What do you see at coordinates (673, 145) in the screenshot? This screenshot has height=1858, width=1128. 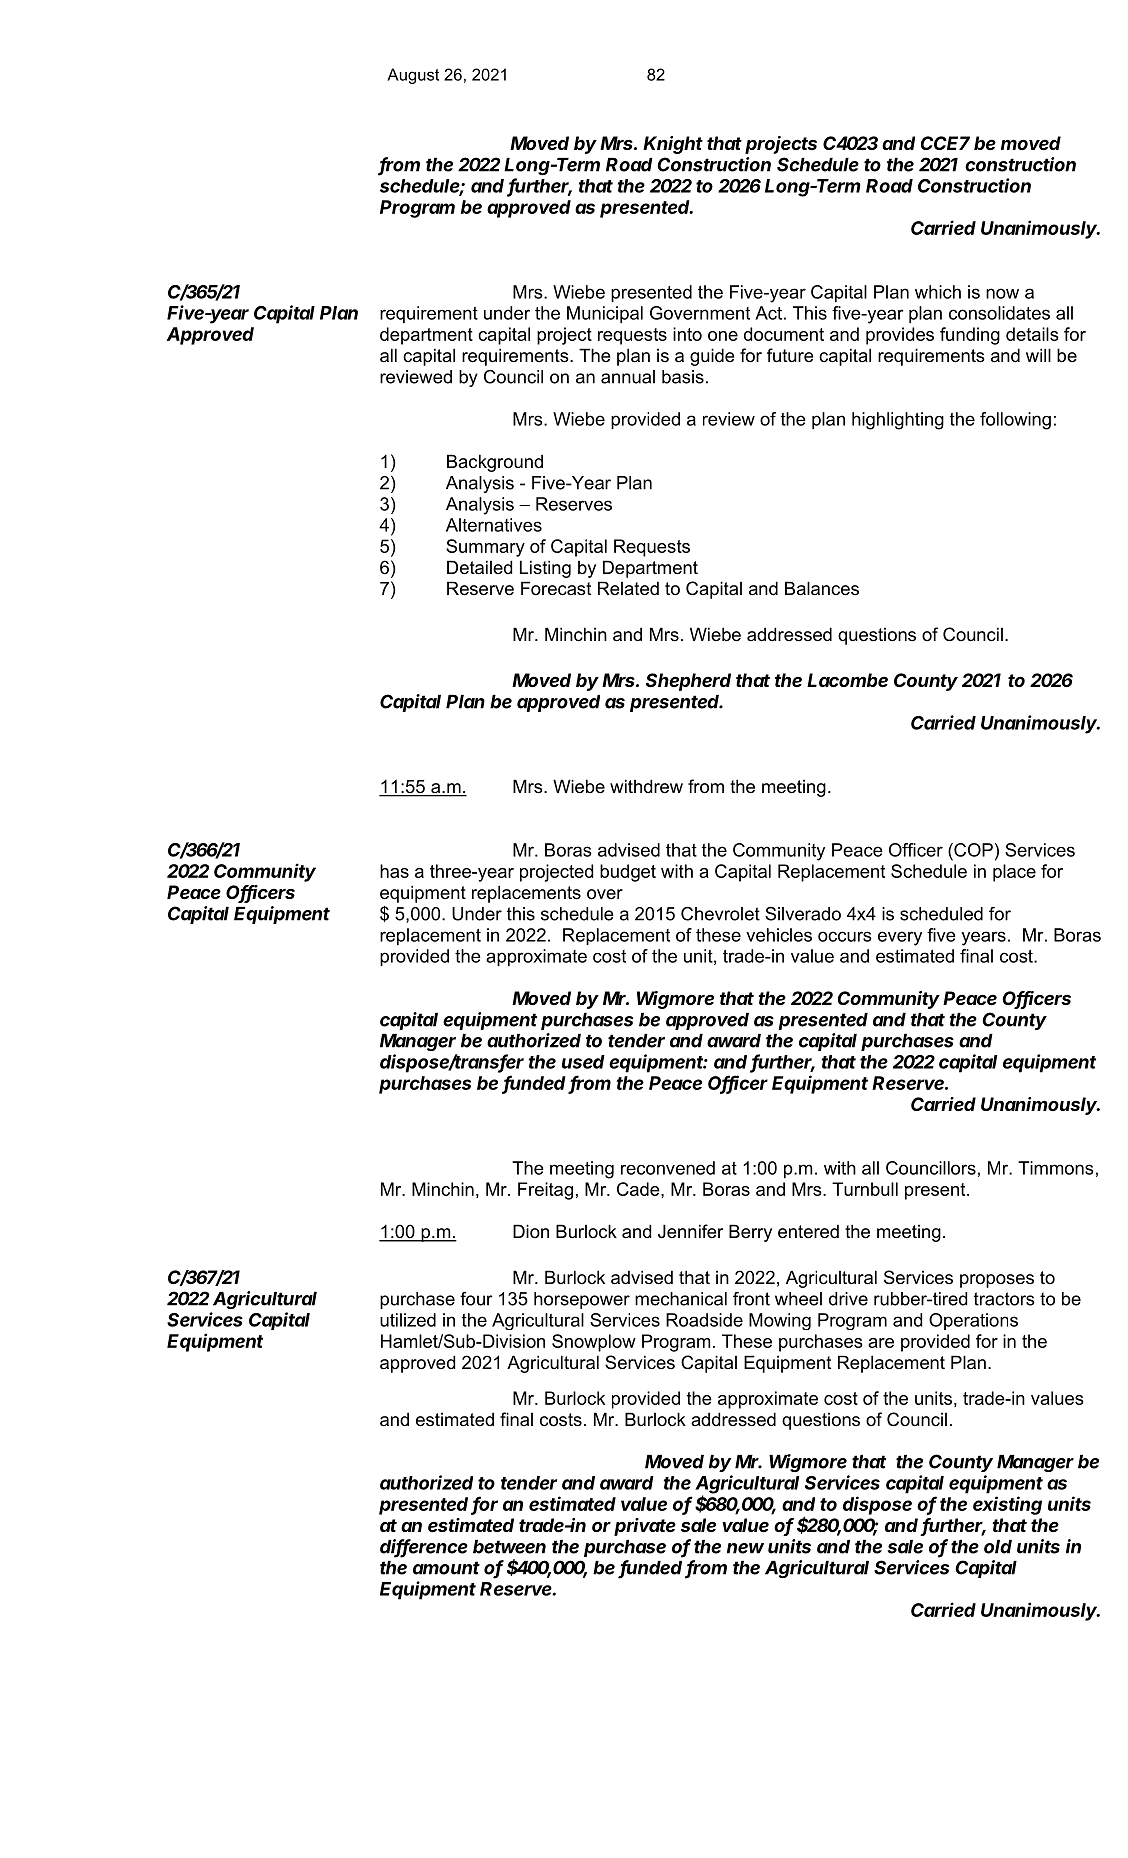 I see `Knight` at bounding box center [673, 145].
